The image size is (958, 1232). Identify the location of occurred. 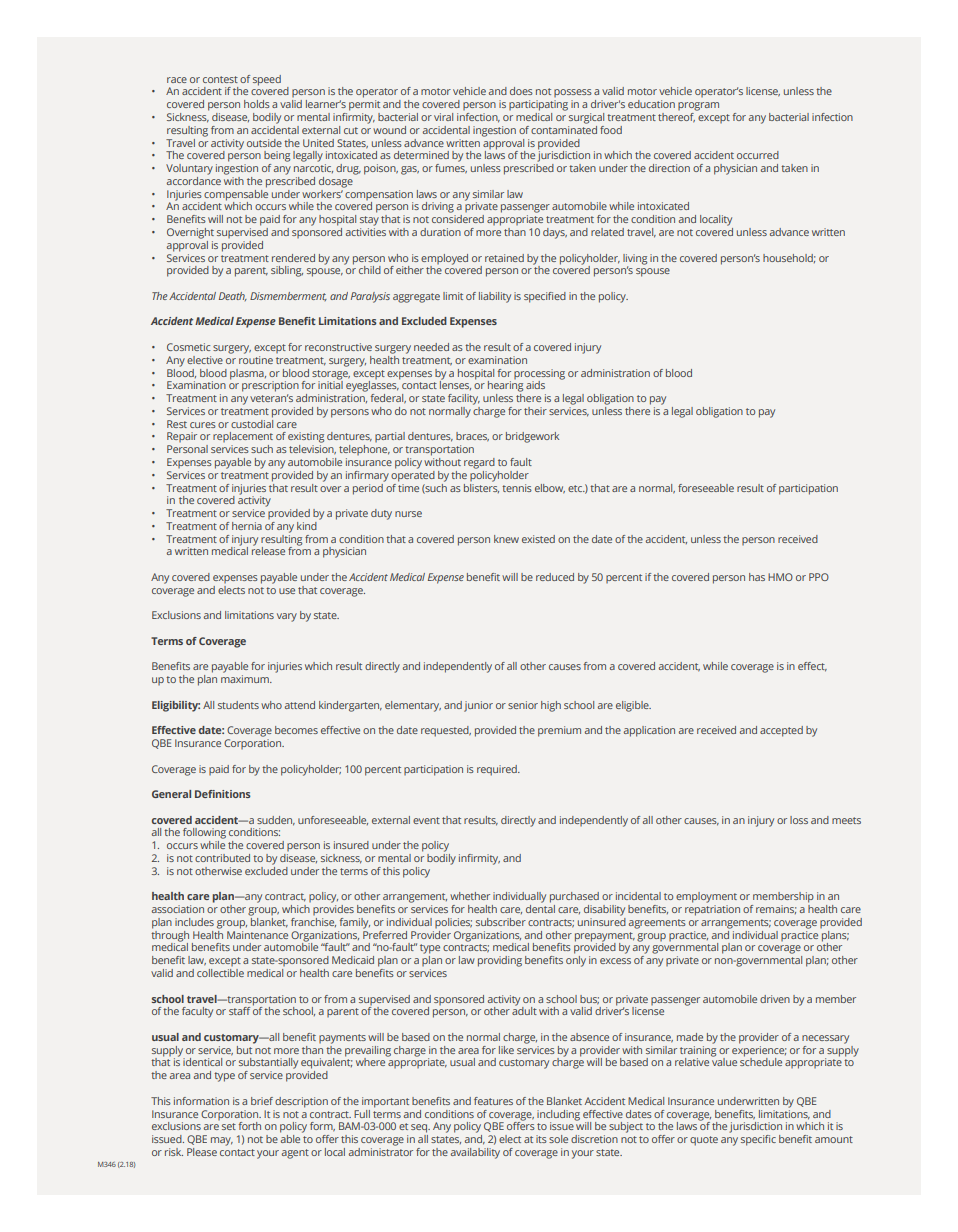
(758, 155).
